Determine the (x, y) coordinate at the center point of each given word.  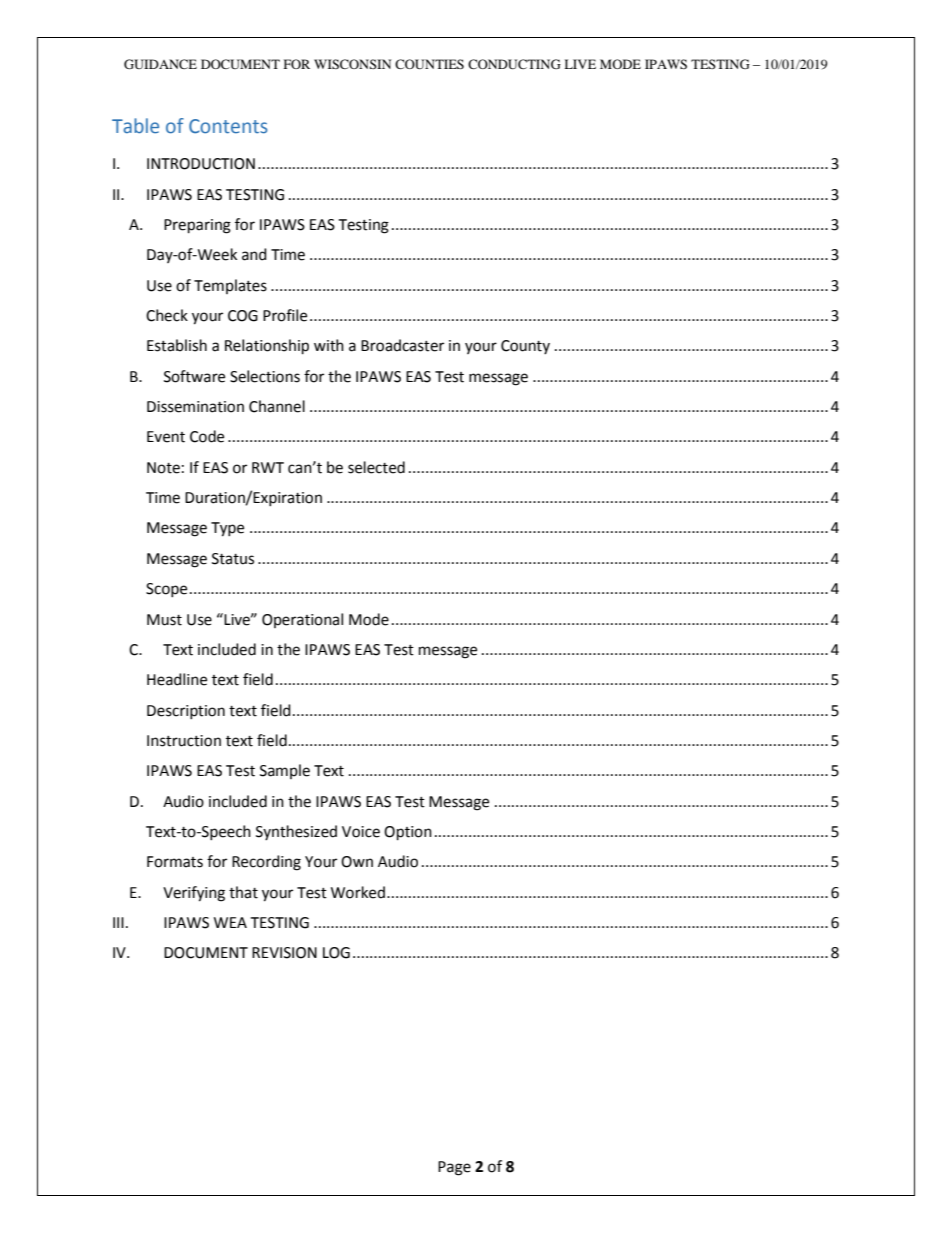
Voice (361, 832)
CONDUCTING (514, 64)
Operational (302, 620)
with (329, 345)
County (525, 347)
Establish (177, 345)
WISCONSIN (352, 64)
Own (357, 862)
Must (164, 620)
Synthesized (296, 832)
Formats (175, 862)
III (118, 922)
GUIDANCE (160, 64)
